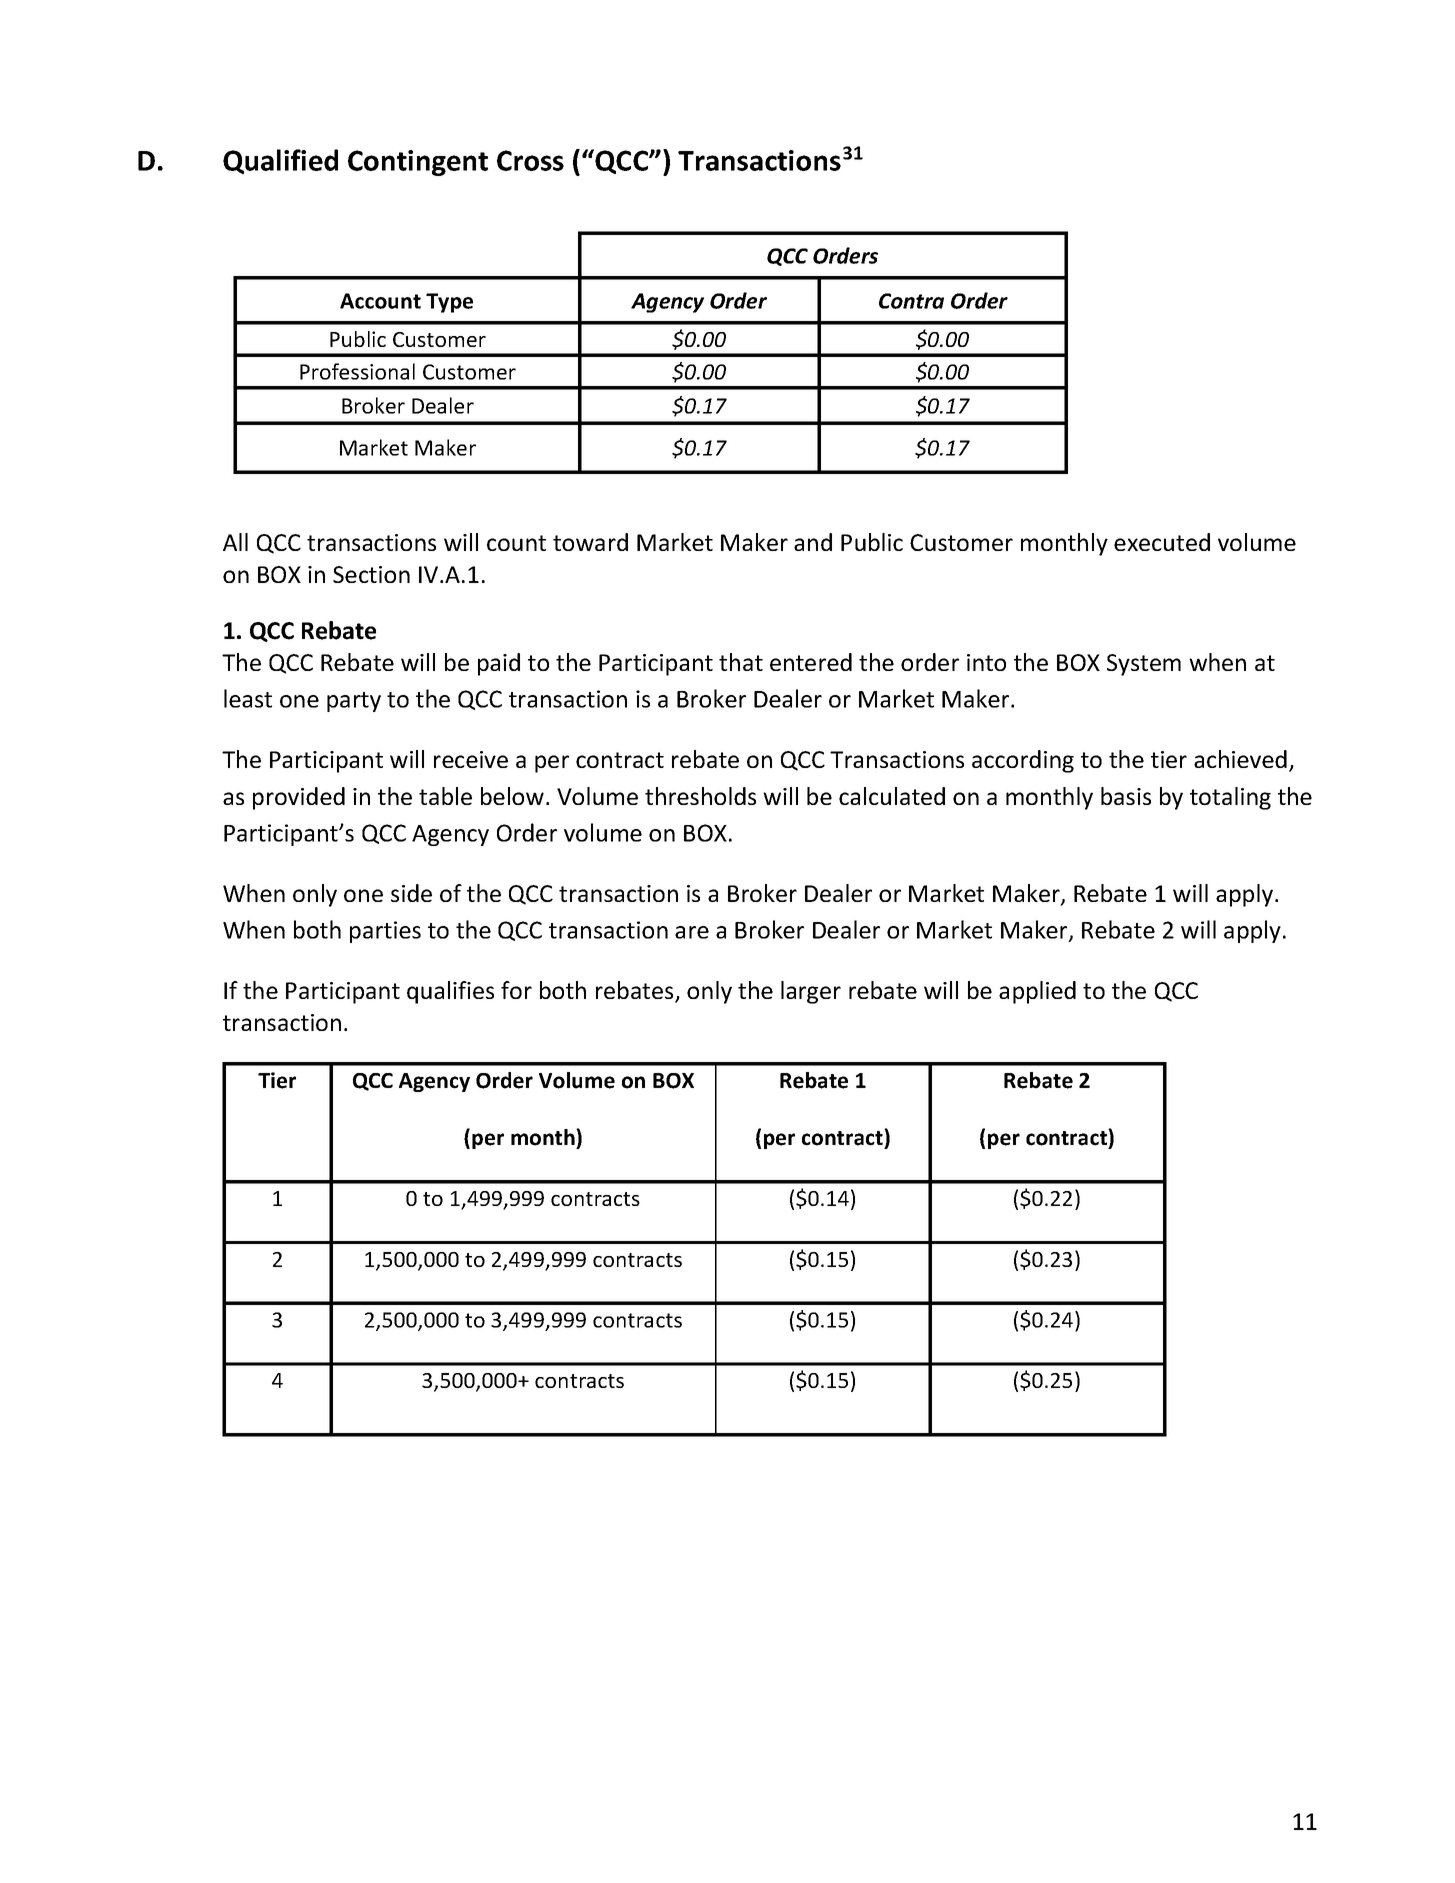  Describe the element at coordinates (357, 371) in the screenshot. I see `Professional` at that location.
